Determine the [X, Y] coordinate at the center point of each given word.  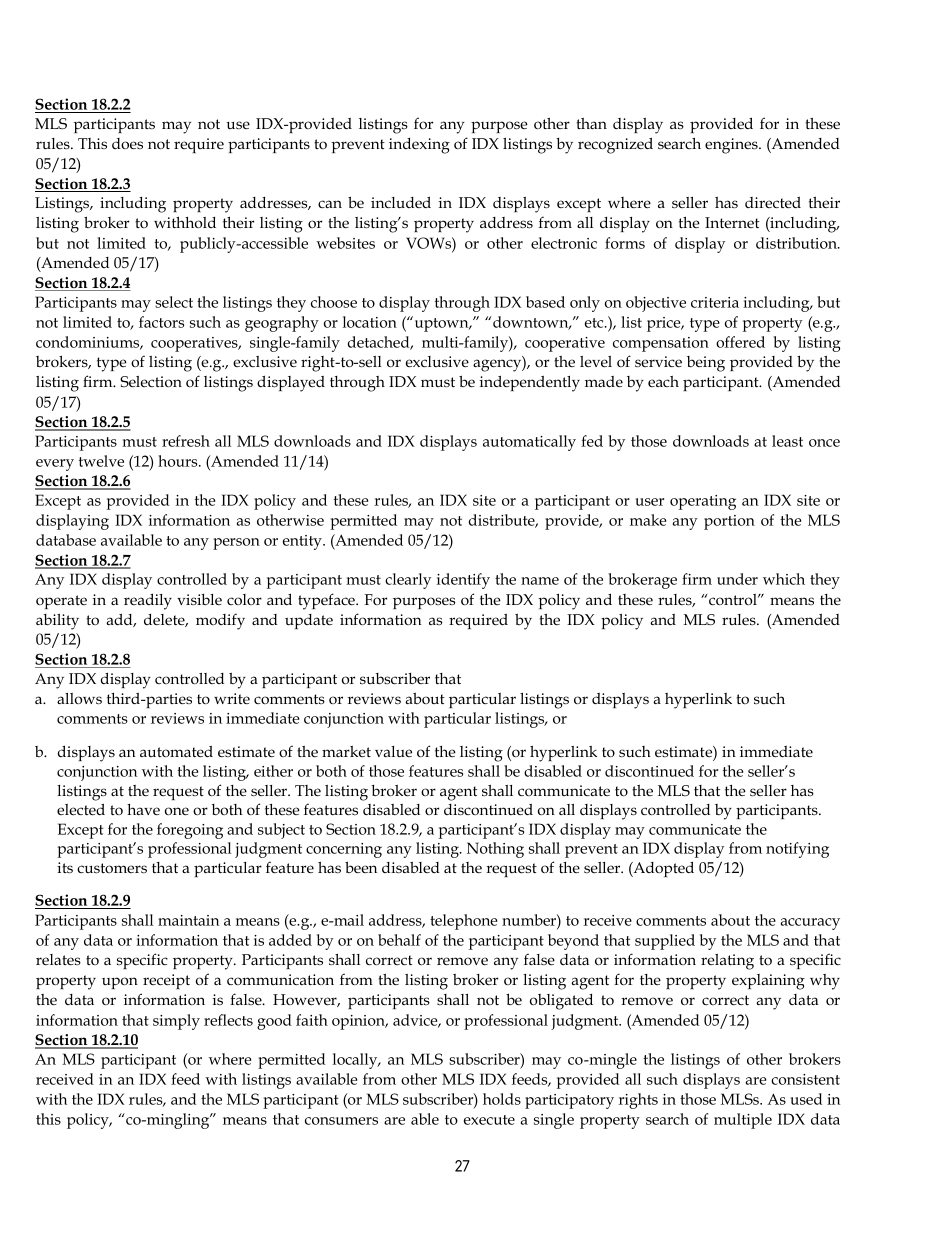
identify [463, 581]
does [127, 143]
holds [502, 1099]
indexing [419, 146]
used [806, 1099]
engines [732, 146]
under [737, 579]
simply [176, 1022]
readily [148, 601]
